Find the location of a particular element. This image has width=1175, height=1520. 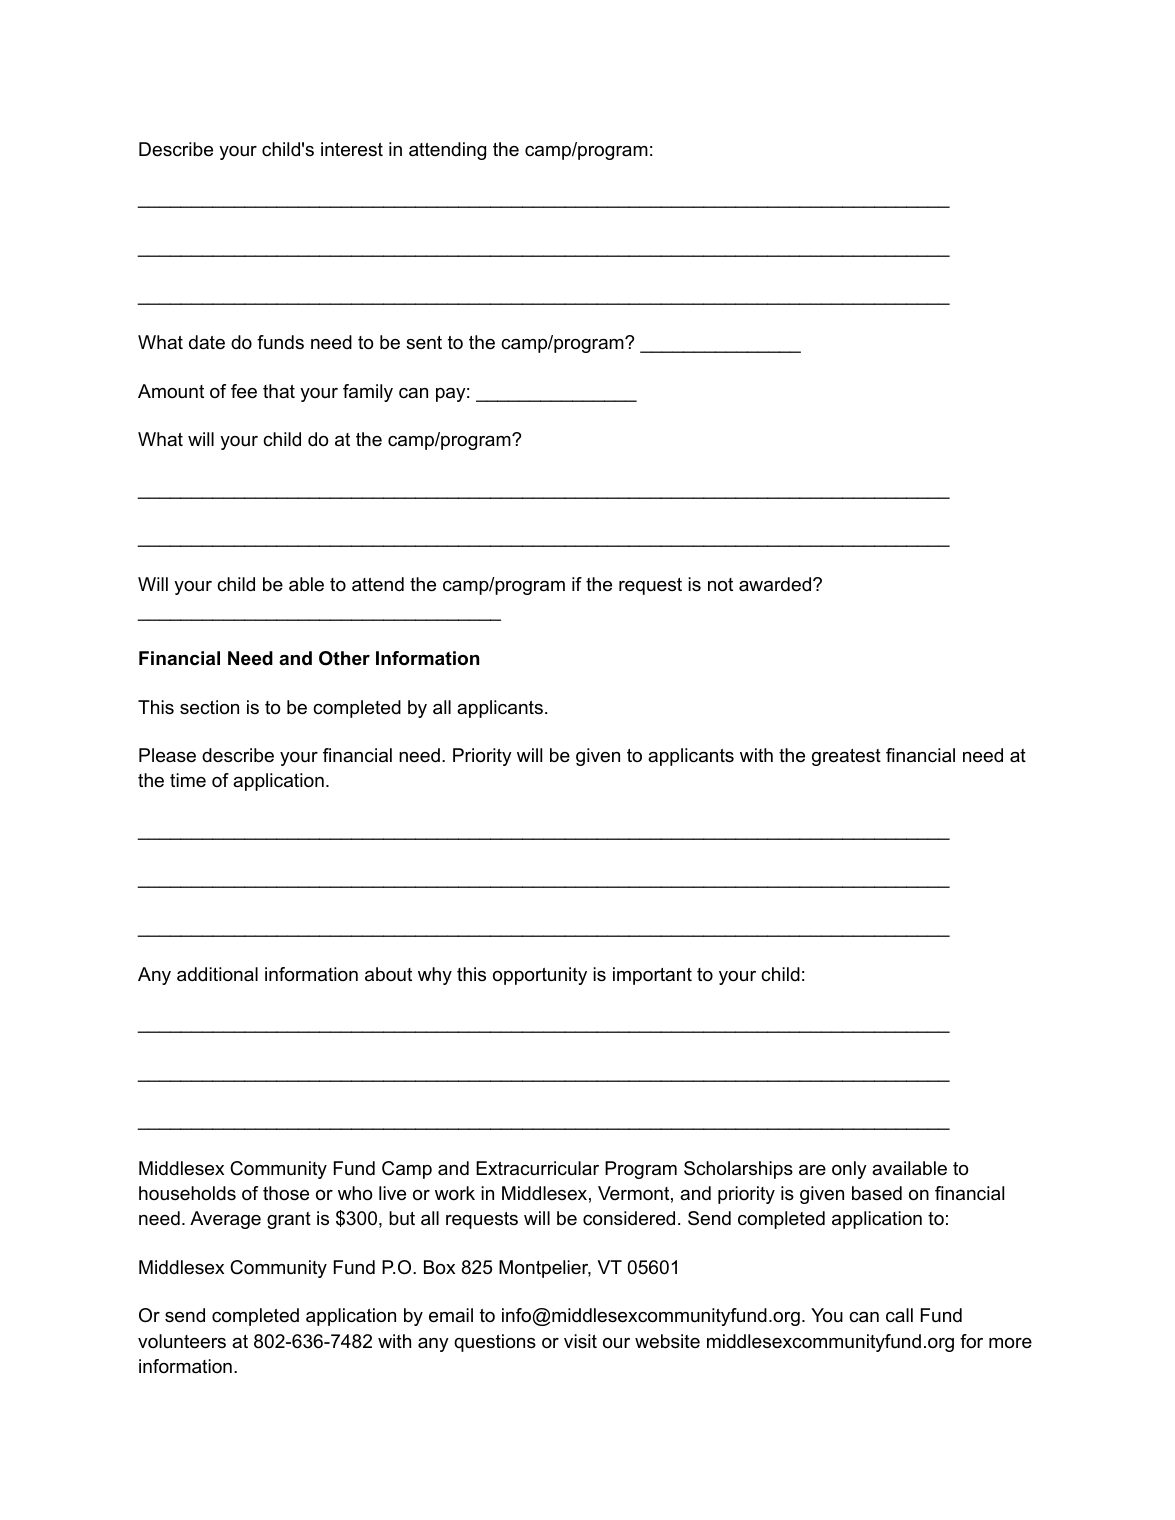

only is located at coordinates (849, 1170).
